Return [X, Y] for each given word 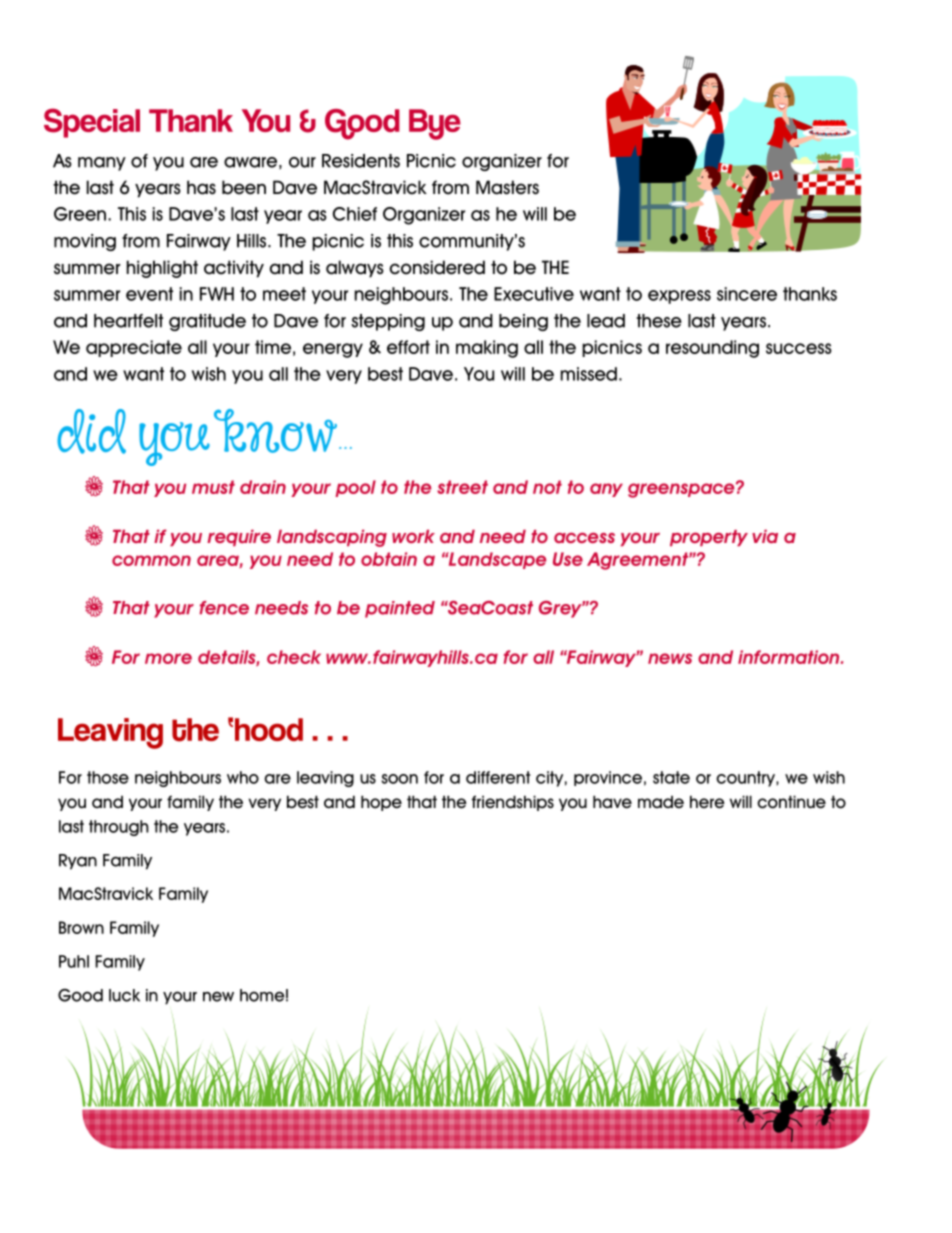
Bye [435, 124]
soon [399, 779]
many [102, 164]
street [462, 487]
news [670, 658]
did [91, 431]
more [168, 658]
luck [124, 995]
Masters [507, 187]
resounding [712, 349]
